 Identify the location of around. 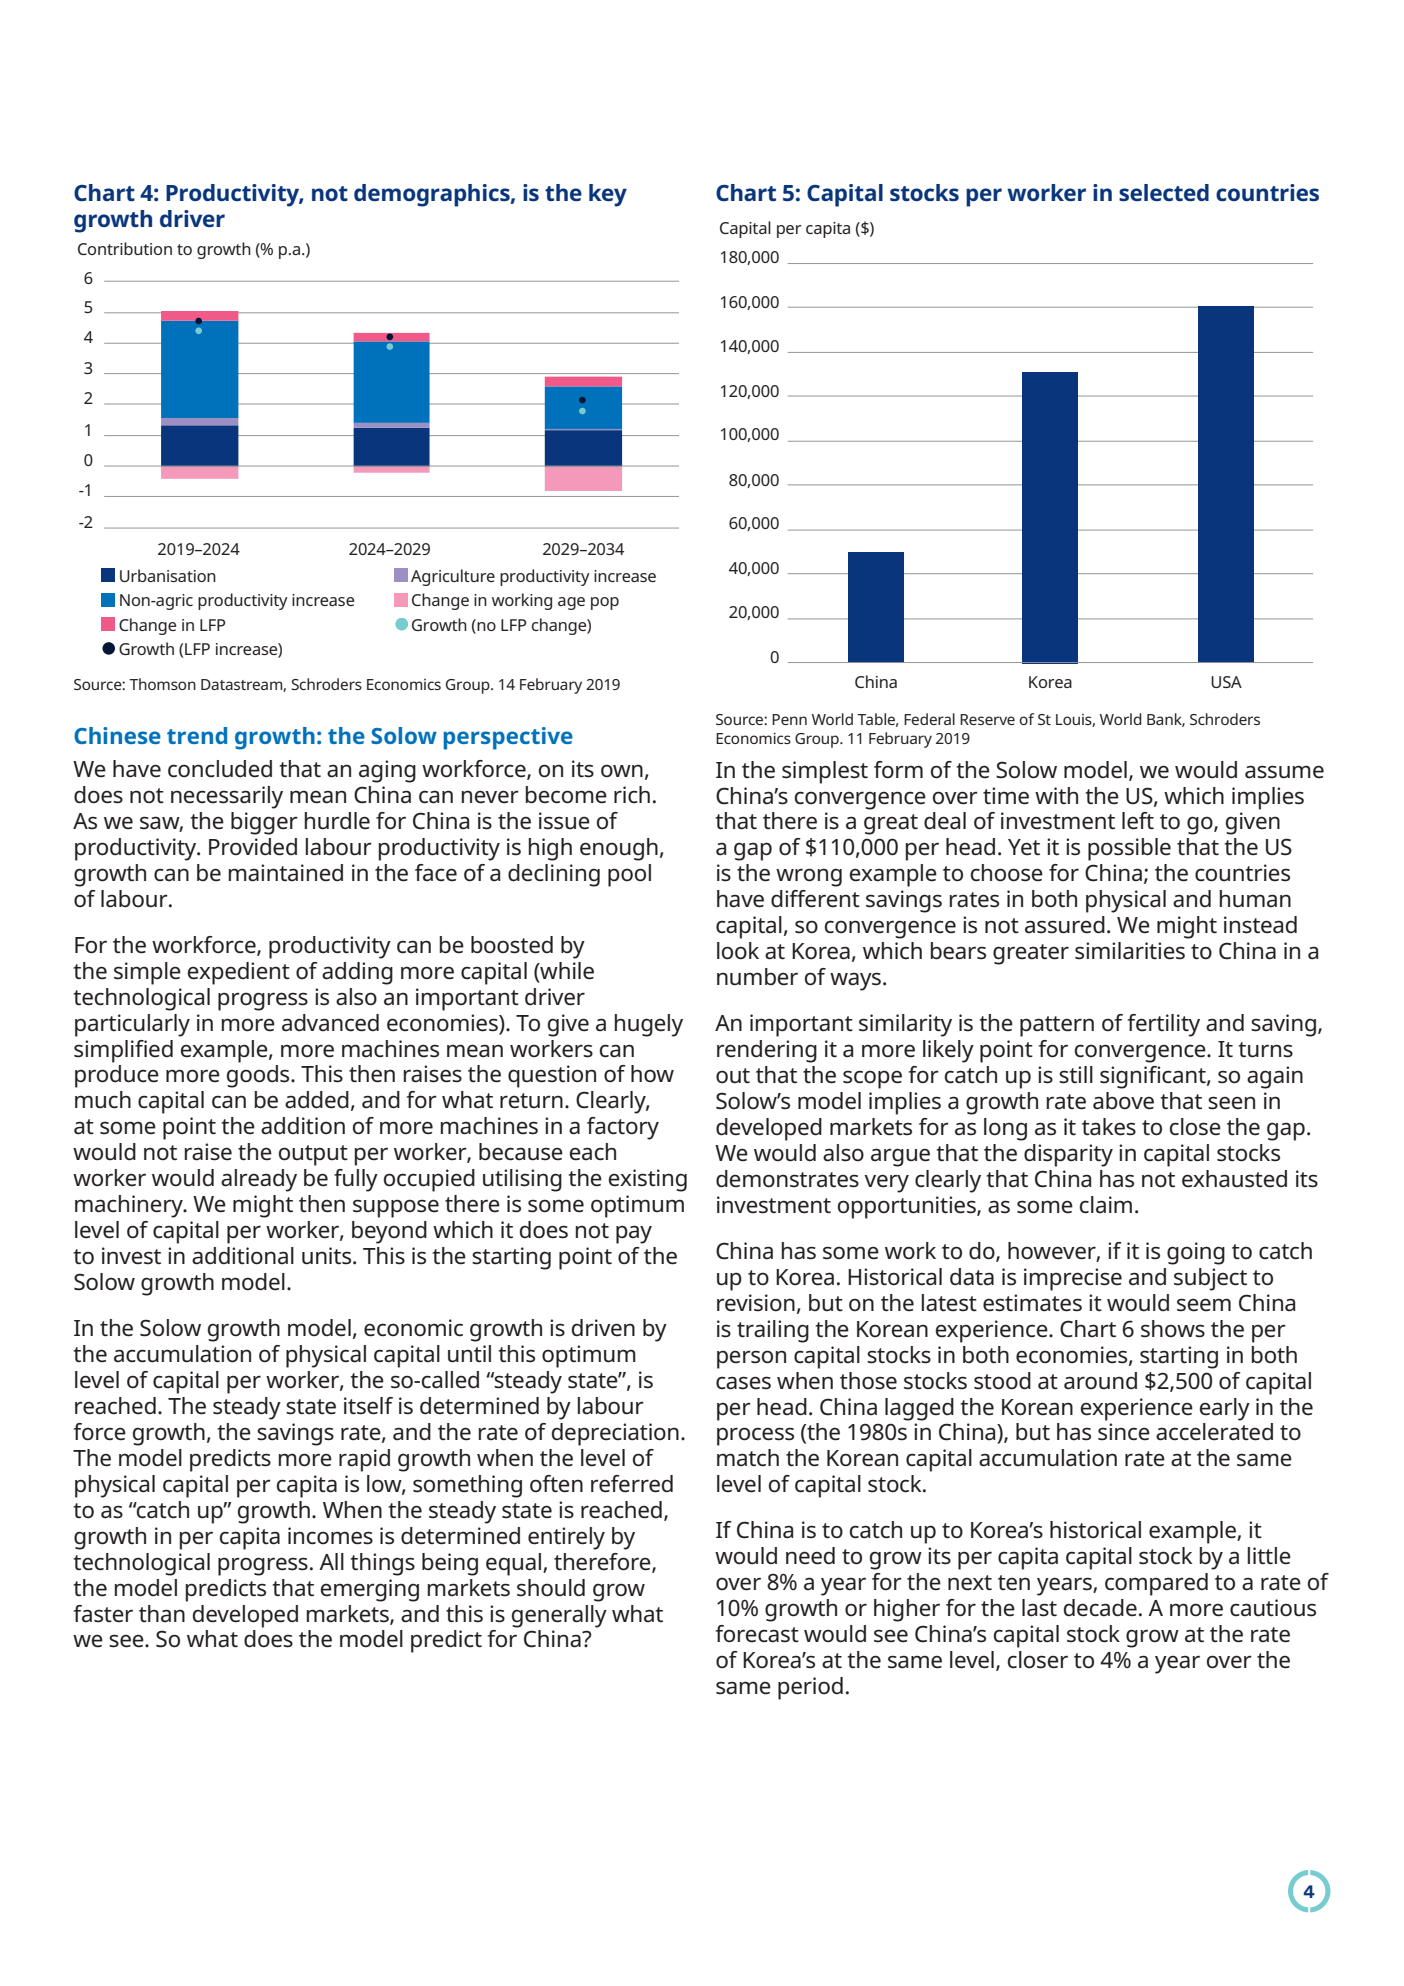
(1100, 1381).
